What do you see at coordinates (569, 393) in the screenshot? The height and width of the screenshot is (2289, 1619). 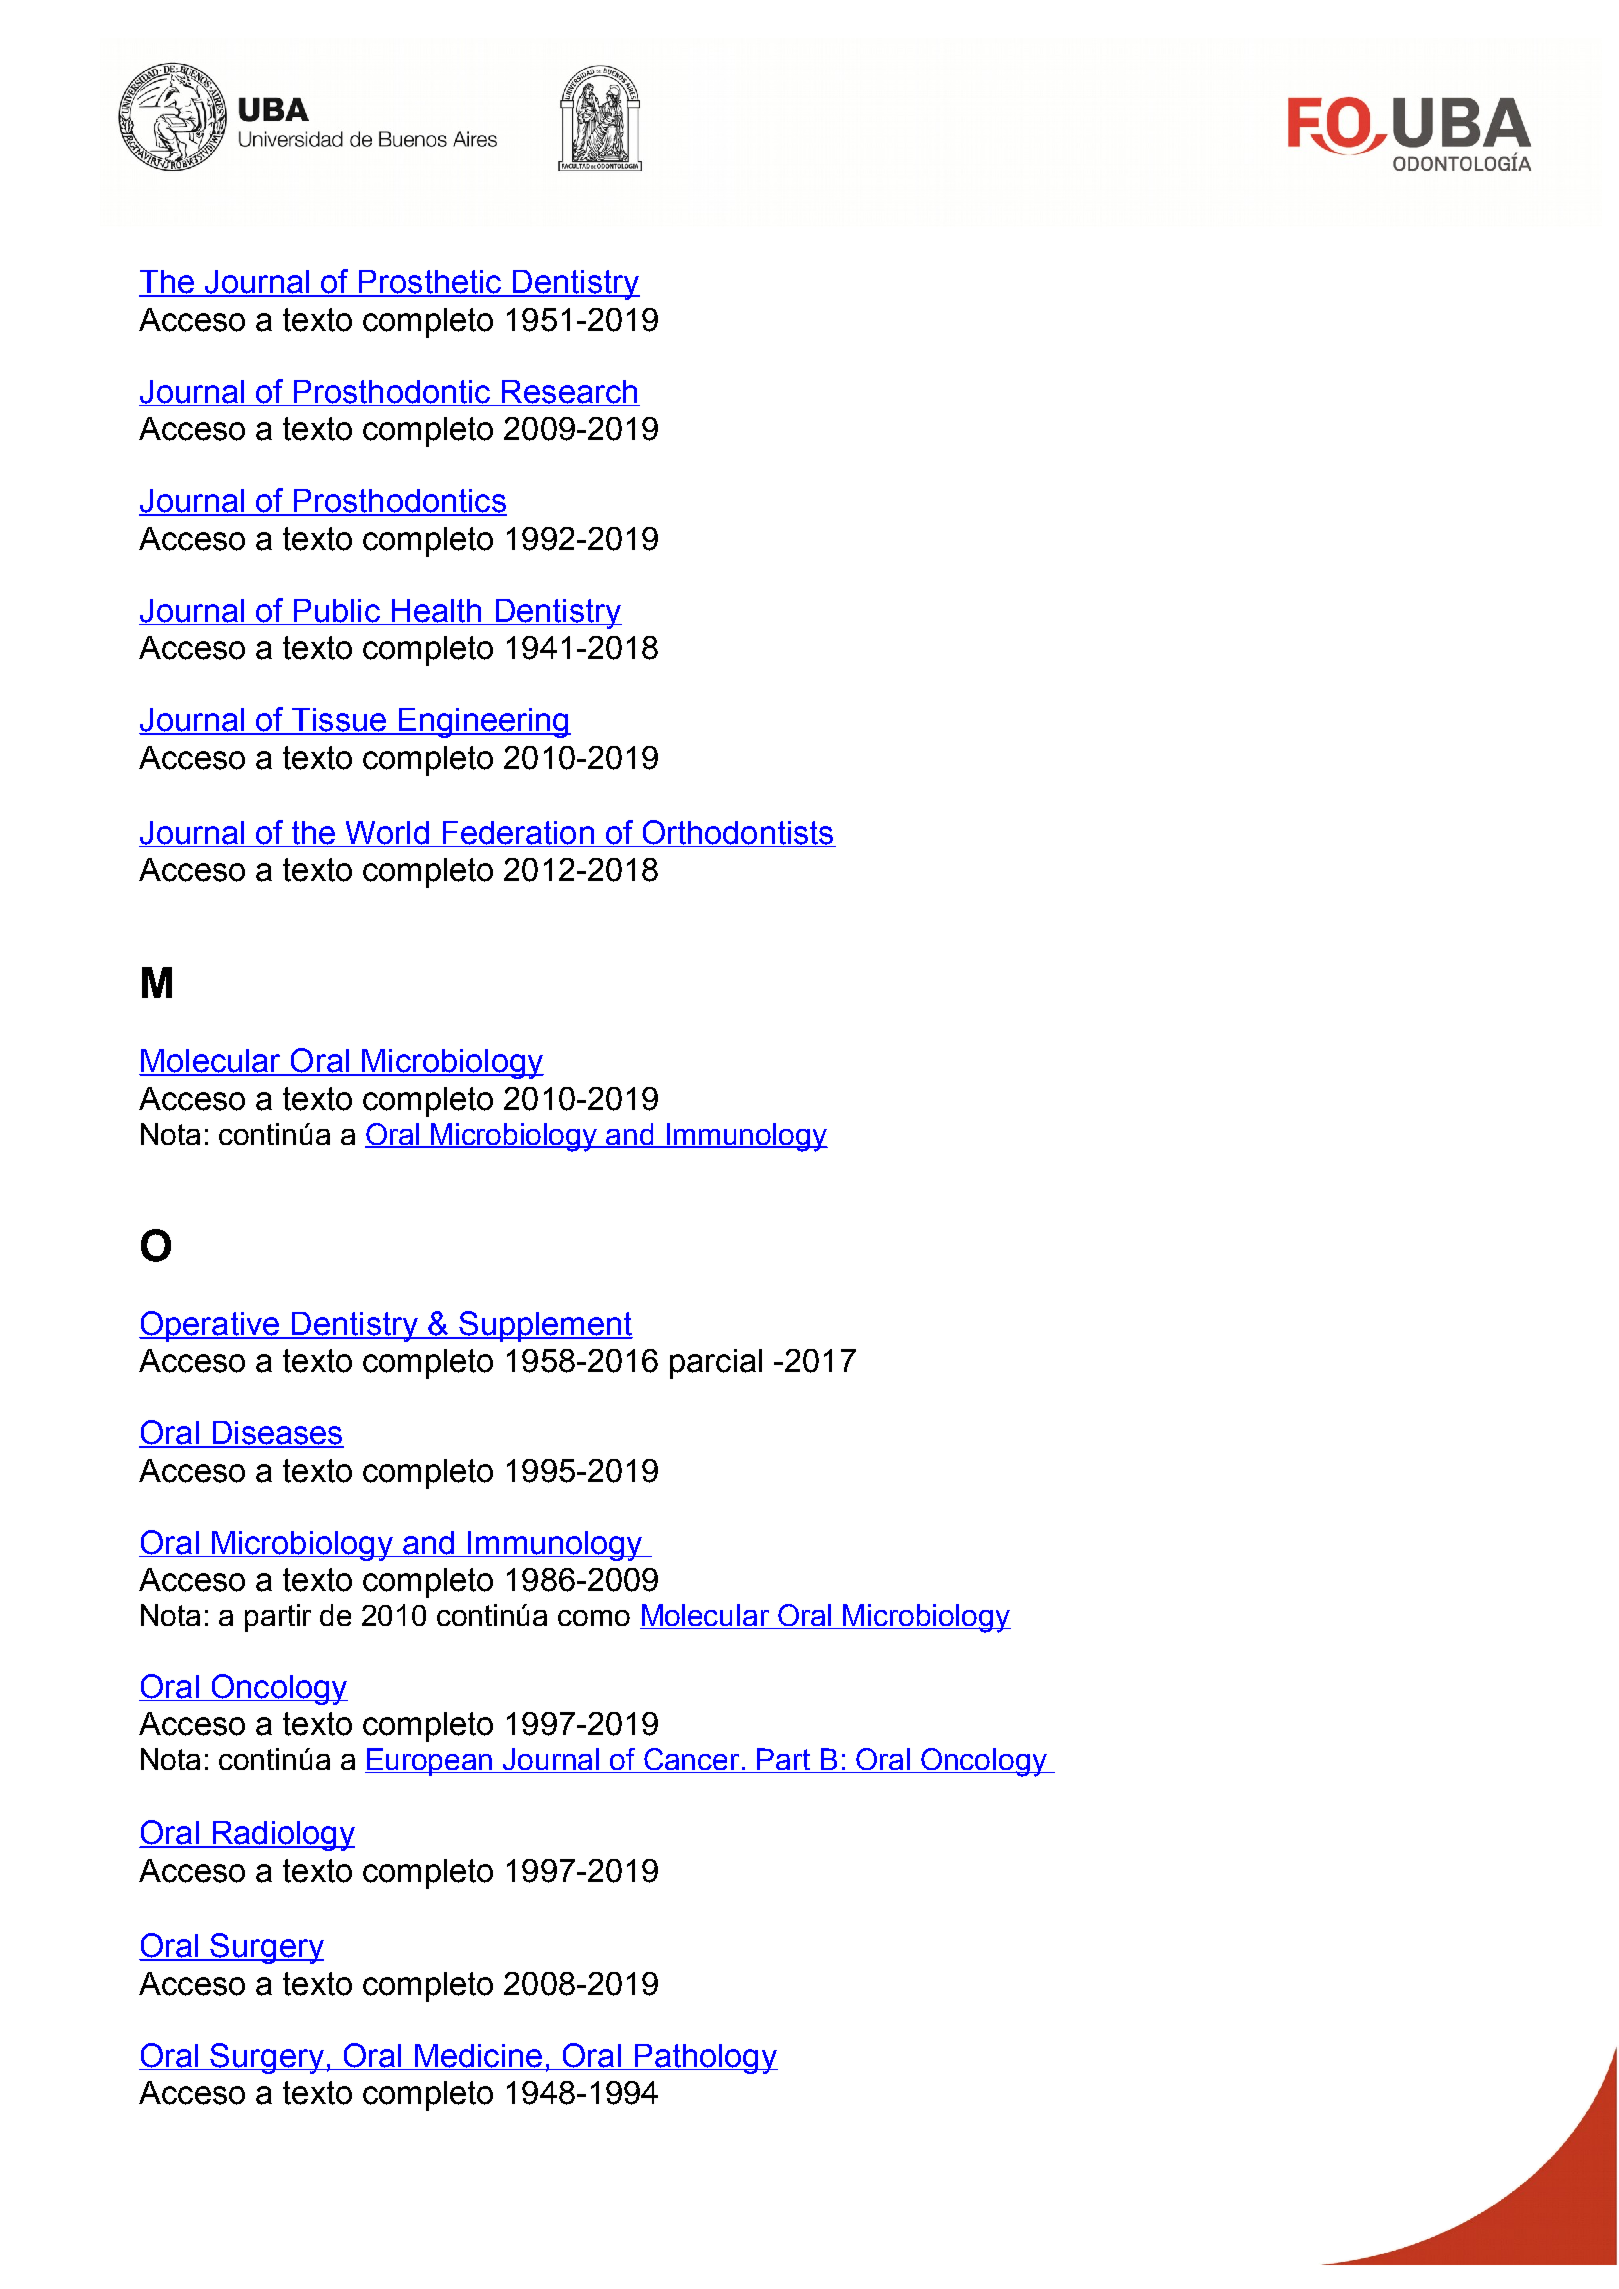 I see `Research` at bounding box center [569, 393].
